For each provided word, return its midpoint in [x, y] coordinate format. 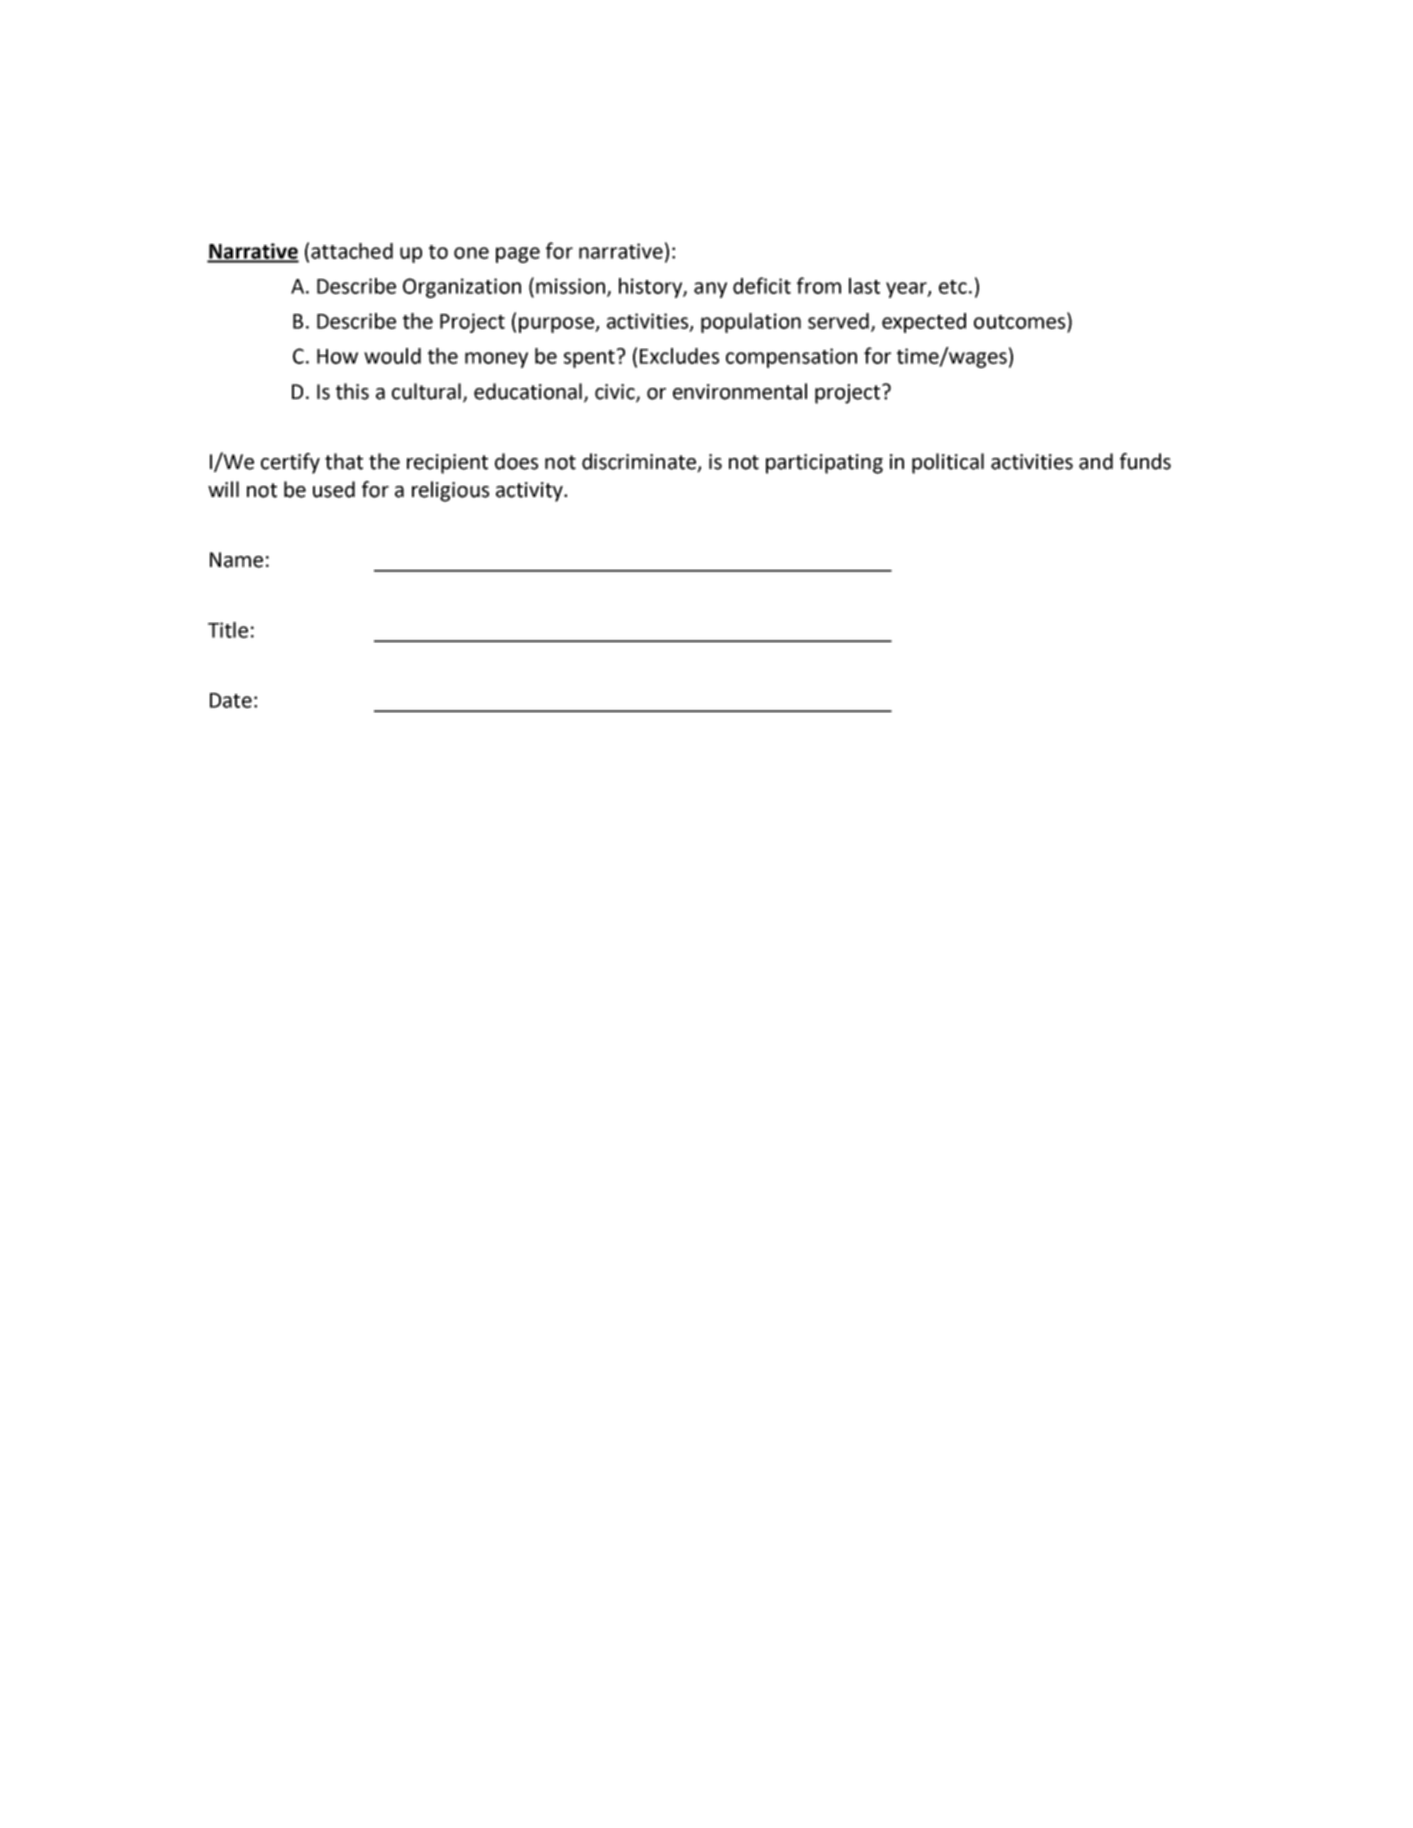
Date [231, 700]
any [710, 290]
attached [352, 251]
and [1096, 461]
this [352, 391]
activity [530, 492]
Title [228, 630]
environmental [740, 391]
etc [953, 287]
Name [236, 560]
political [948, 463]
